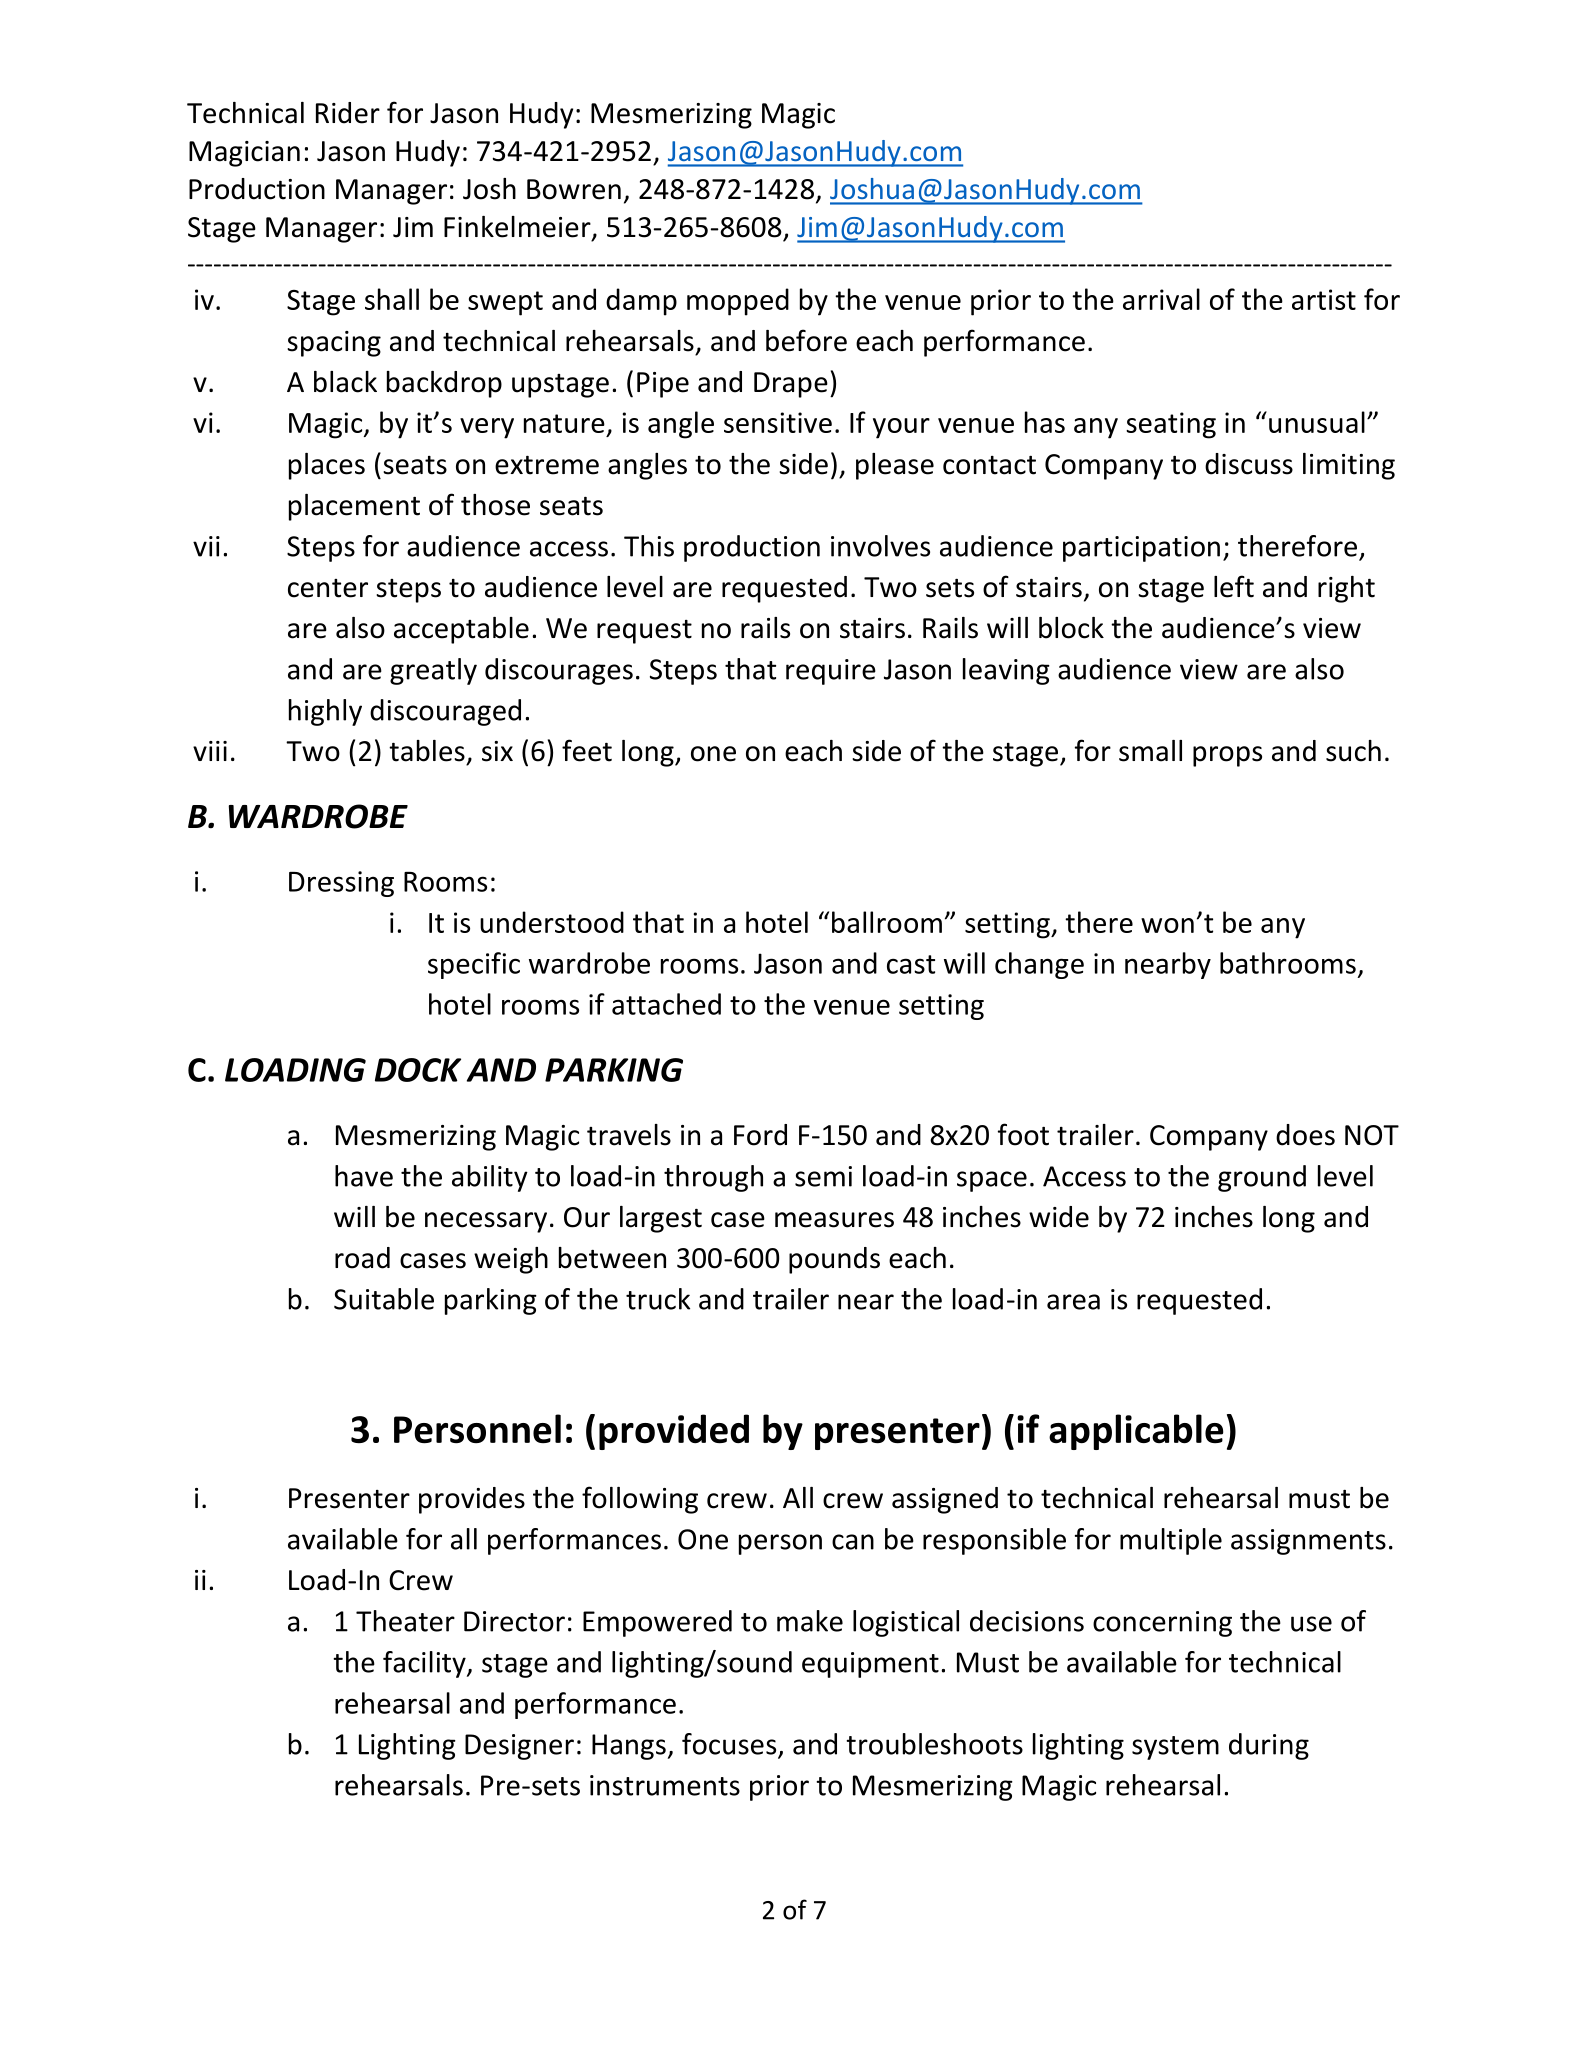  What do you see at coordinates (1227, 756) in the screenshot?
I see `props` at bounding box center [1227, 756].
